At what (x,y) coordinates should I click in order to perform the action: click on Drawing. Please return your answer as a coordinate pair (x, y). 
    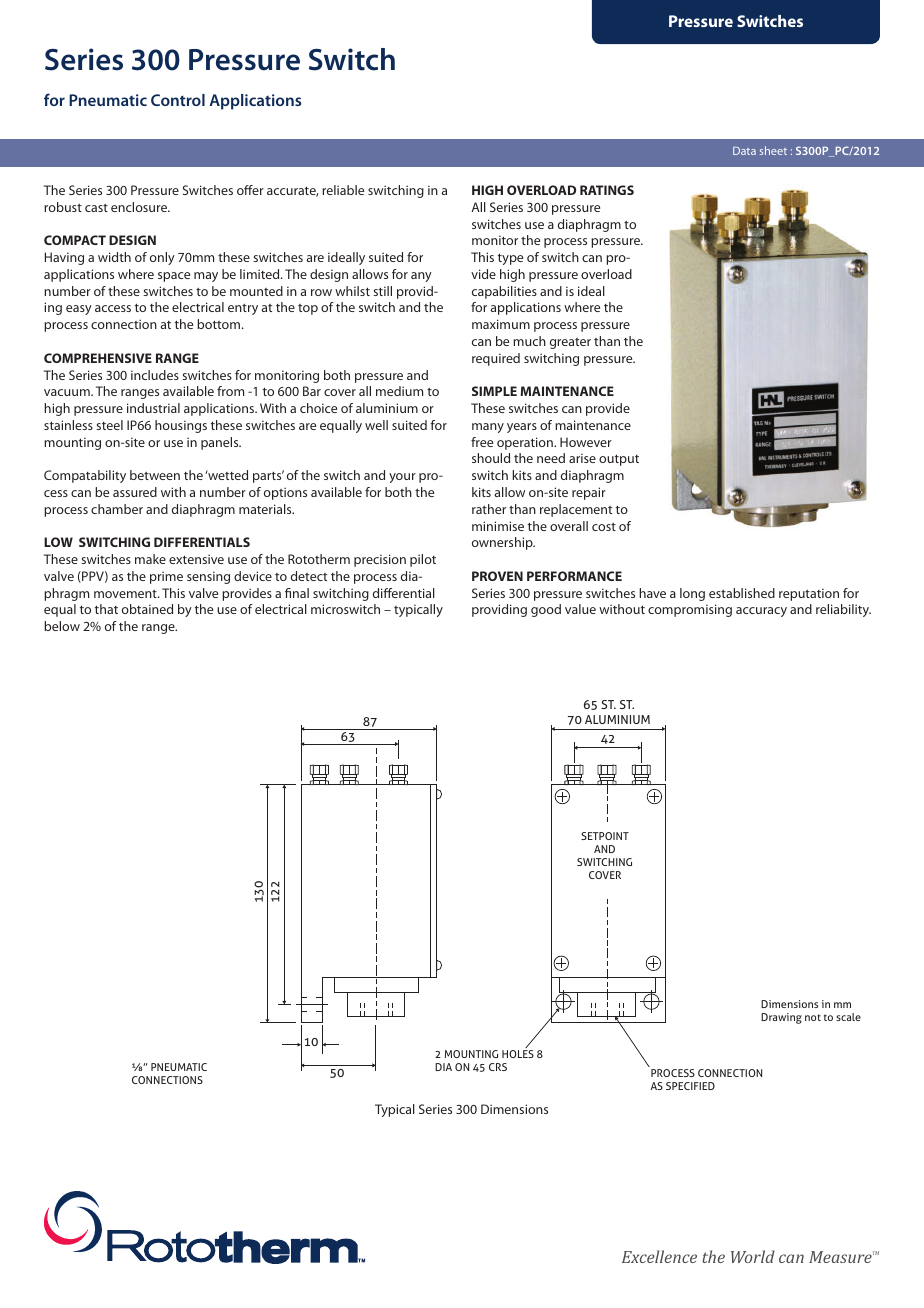
    Looking at the image, I should click on (781, 1018).
